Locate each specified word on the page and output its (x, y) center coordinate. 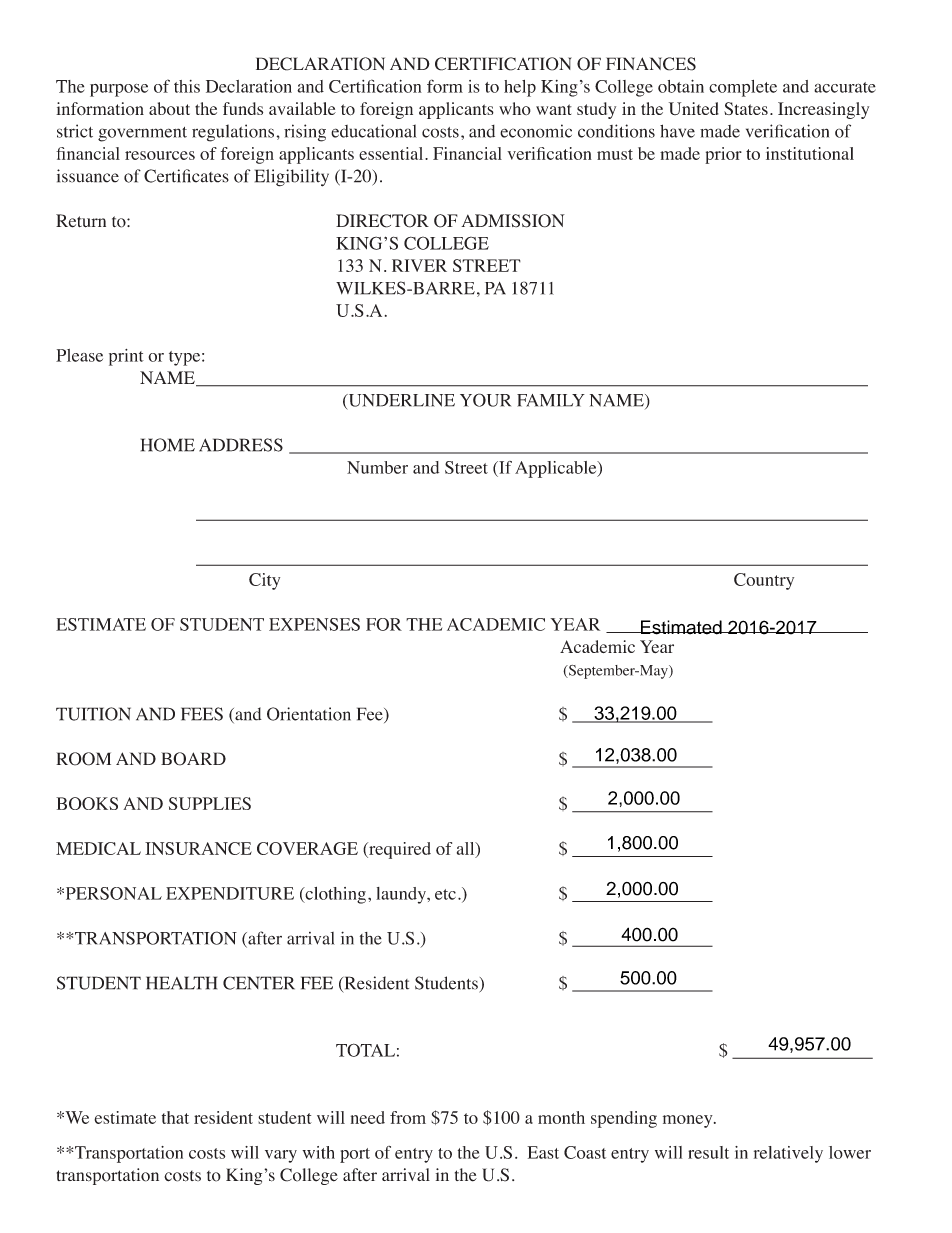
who (515, 108)
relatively (788, 1154)
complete (743, 88)
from (408, 1117)
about (169, 108)
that (175, 1117)
